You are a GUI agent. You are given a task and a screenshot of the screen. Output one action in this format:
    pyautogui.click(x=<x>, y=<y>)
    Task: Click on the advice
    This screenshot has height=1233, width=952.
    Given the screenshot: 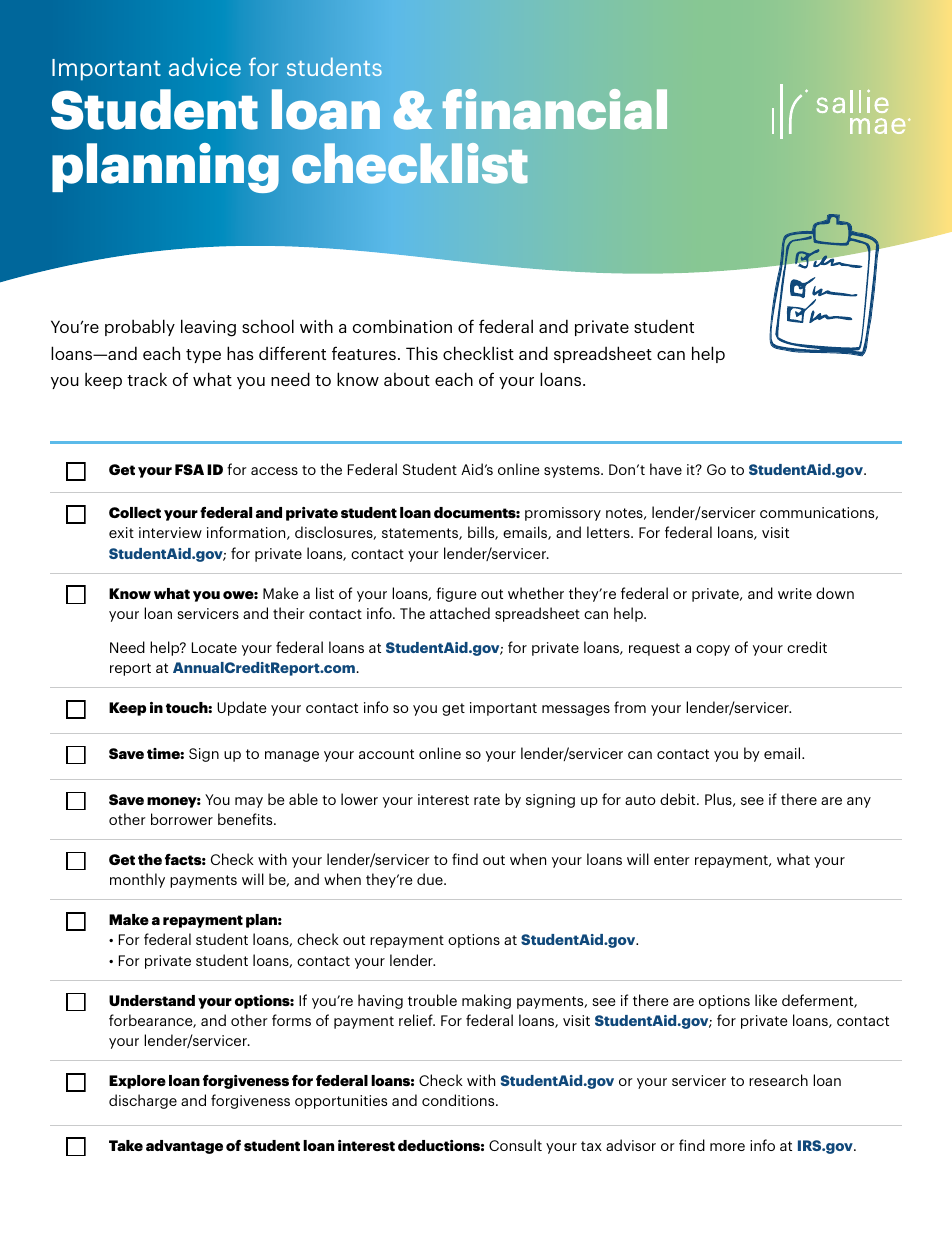 What is the action you would take?
    pyautogui.click(x=205, y=66)
